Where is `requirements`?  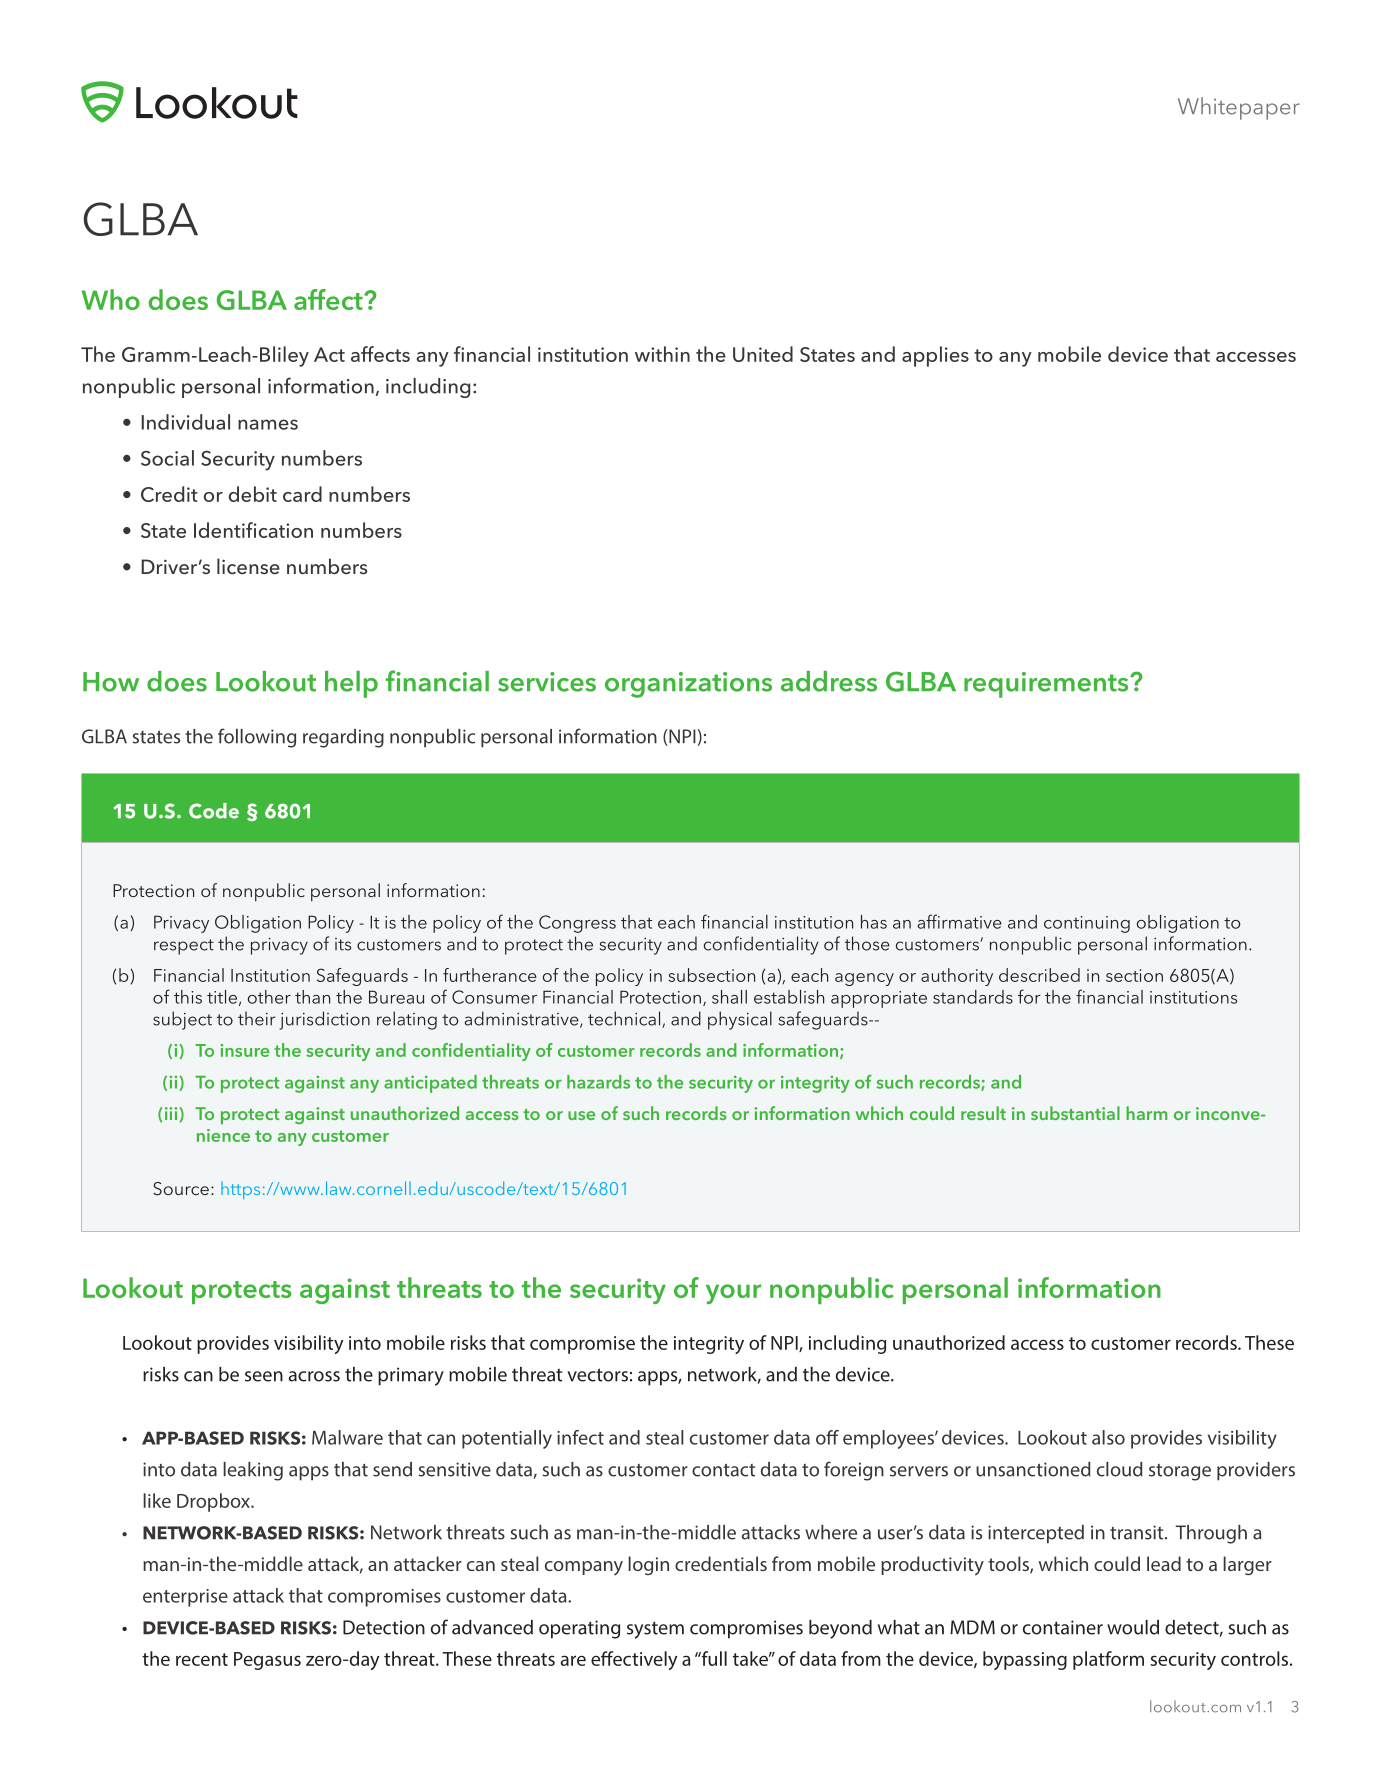
requirements is located at coordinates (1047, 685).
